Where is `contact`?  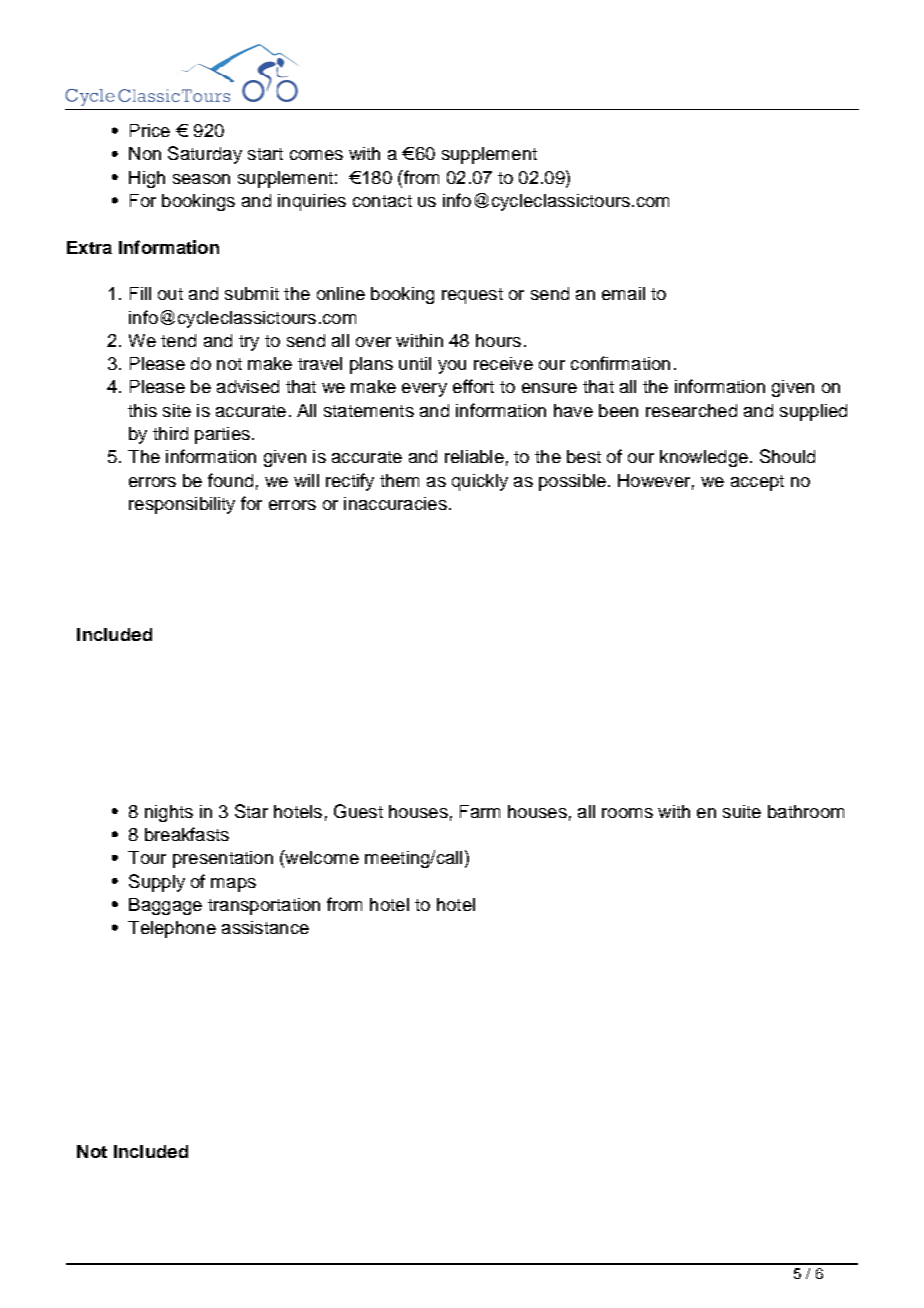 contact is located at coordinates (382, 201).
